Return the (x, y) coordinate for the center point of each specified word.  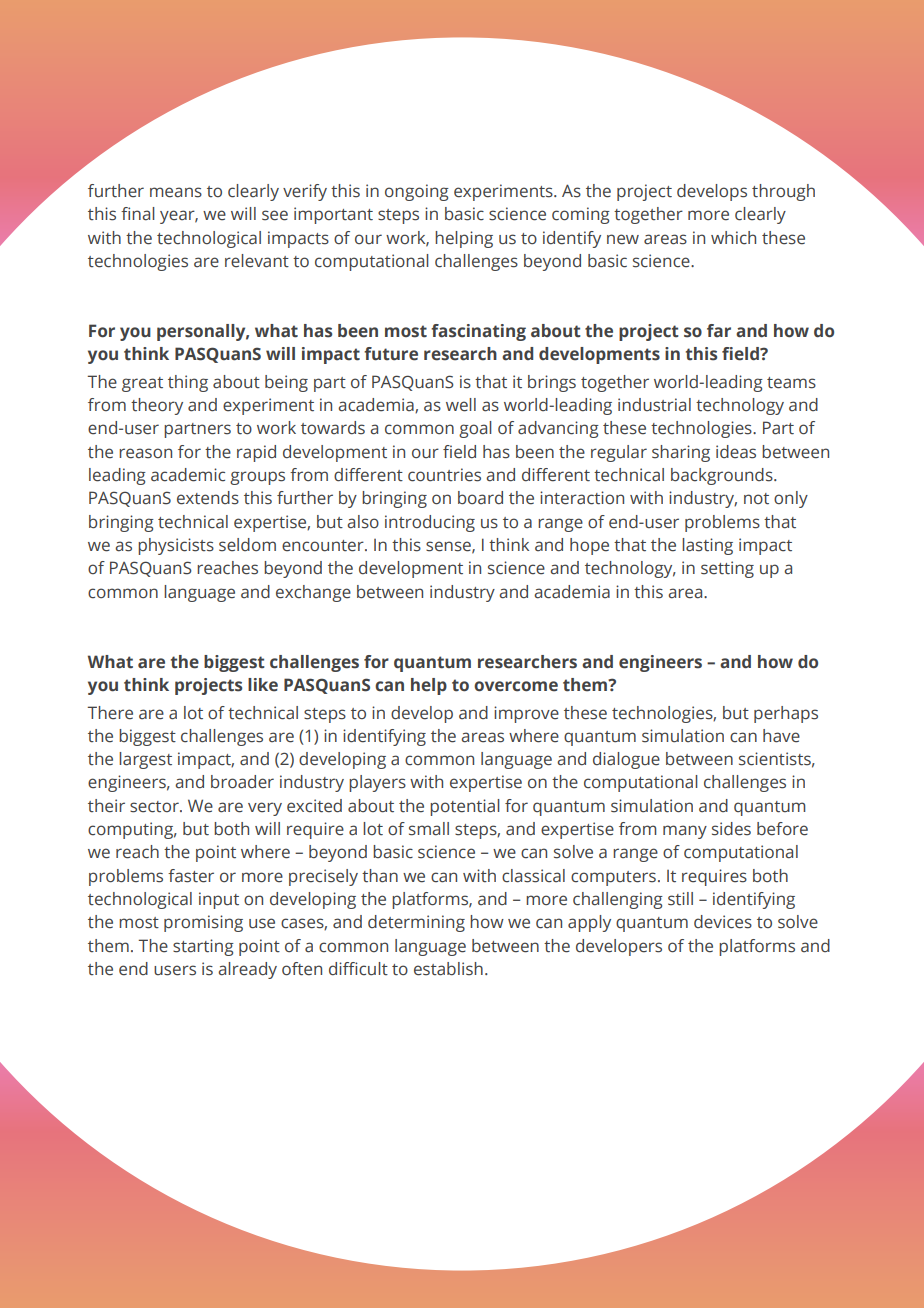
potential (465, 807)
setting (727, 569)
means (176, 192)
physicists (176, 546)
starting (203, 947)
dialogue (626, 760)
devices (723, 922)
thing (188, 383)
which (733, 238)
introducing (430, 523)
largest (145, 760)
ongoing (417, 192)
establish (448, 969)
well (461, 405)
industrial (654, 405)
